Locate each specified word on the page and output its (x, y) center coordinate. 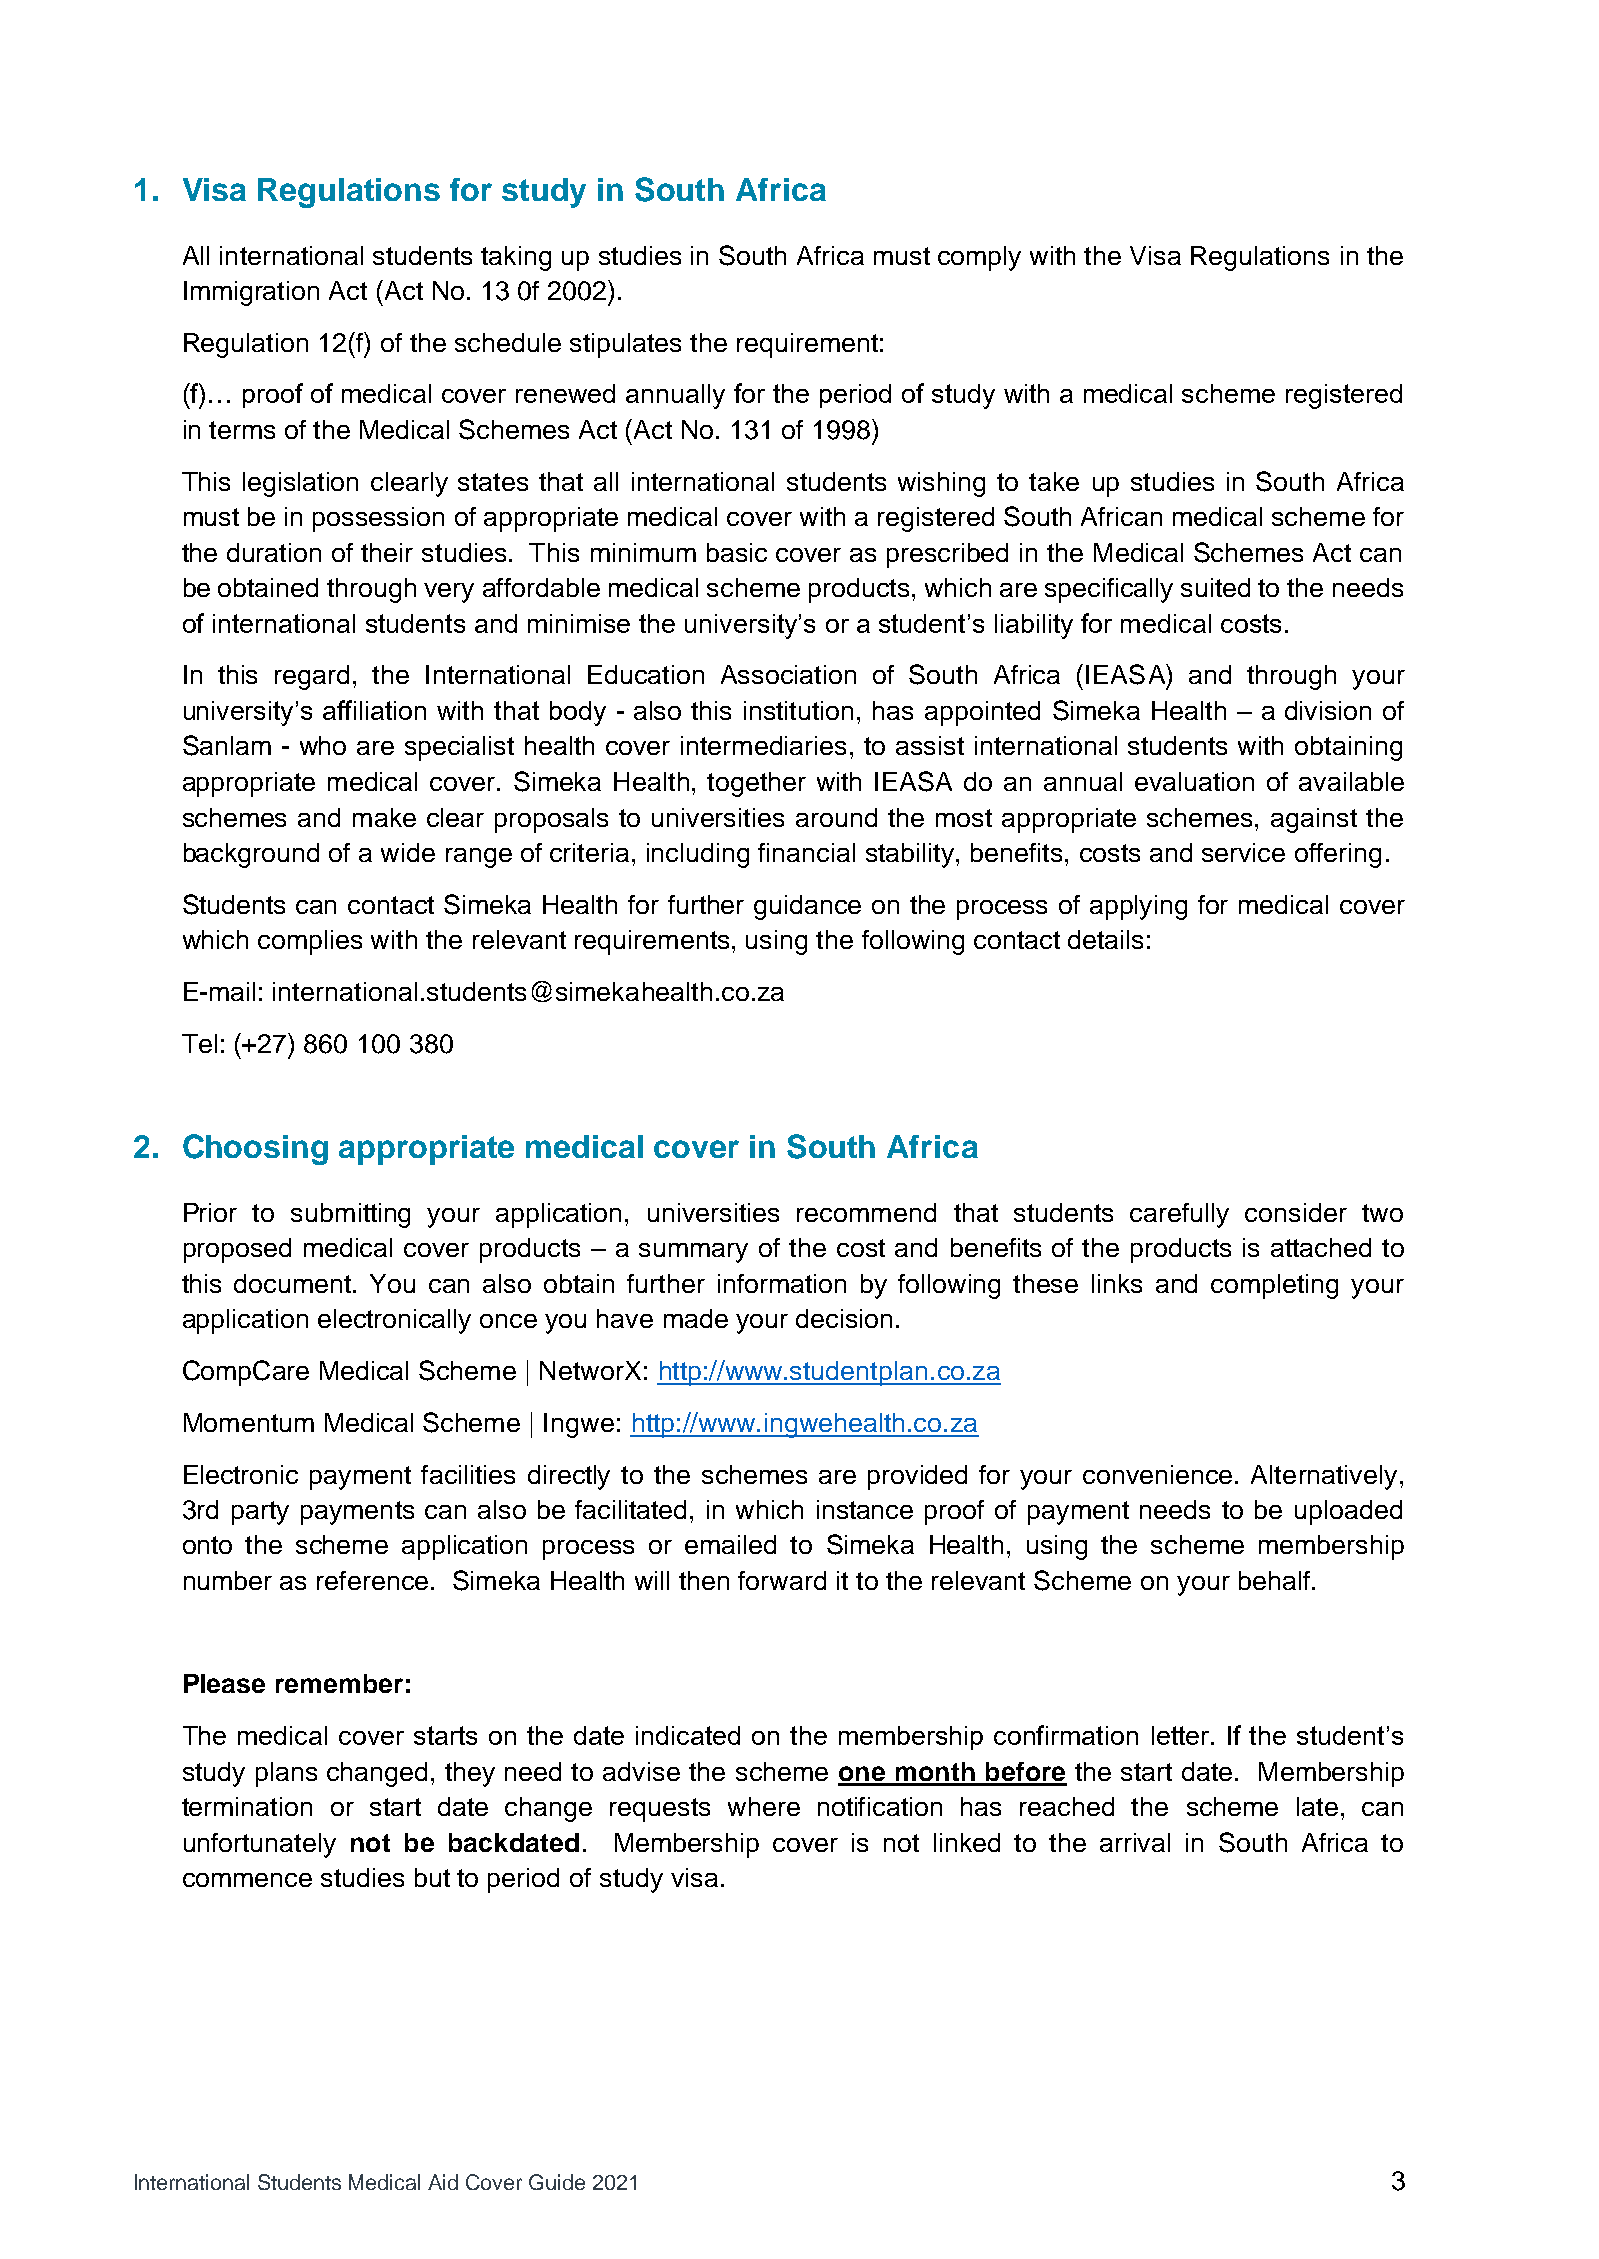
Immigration (251, 293)
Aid (443, 2182)
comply (979, 258)
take (1054, 481)
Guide (557, 2182)
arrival (1135, 1842)
